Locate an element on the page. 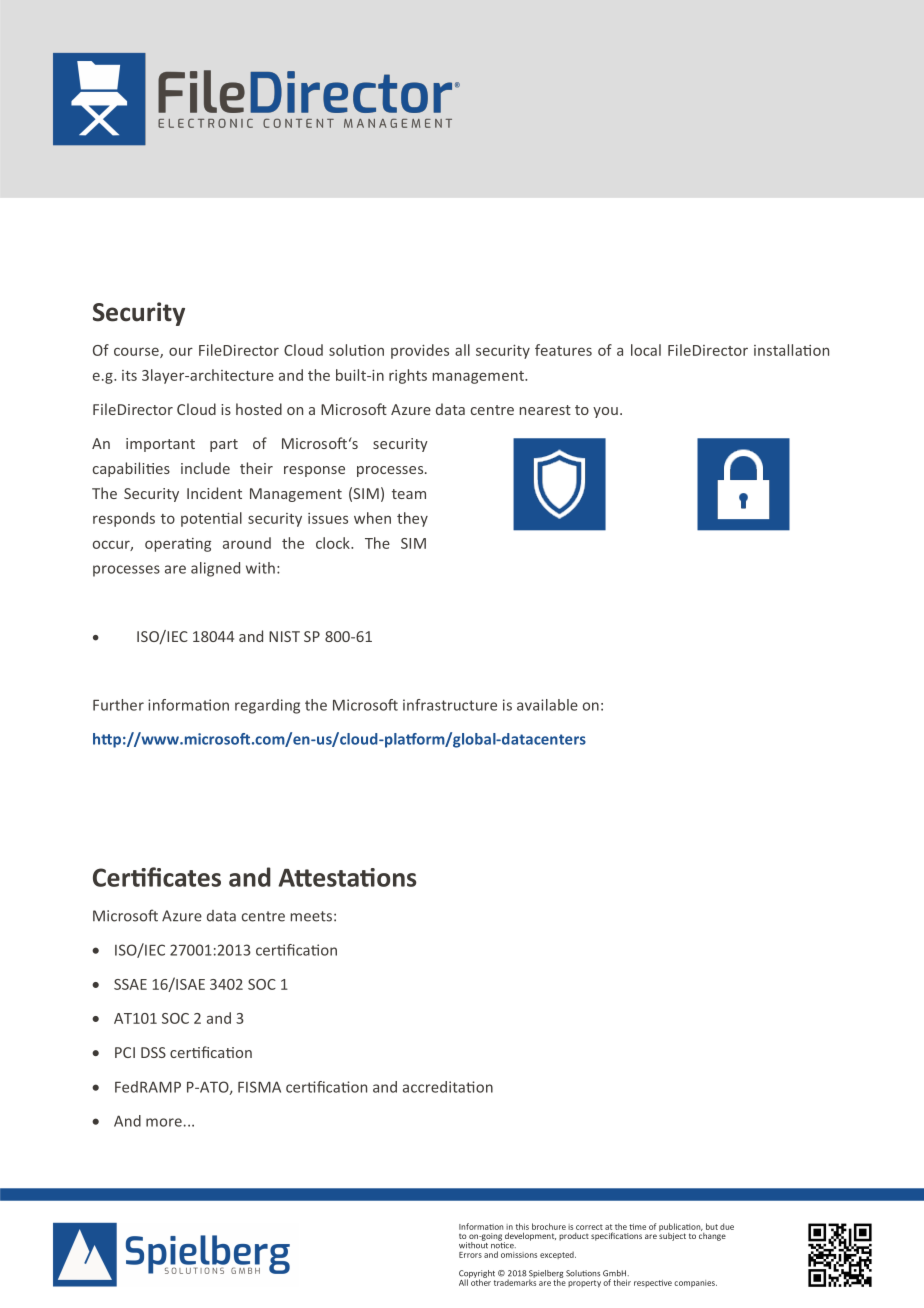  its is located at coordinates (129, 375).
